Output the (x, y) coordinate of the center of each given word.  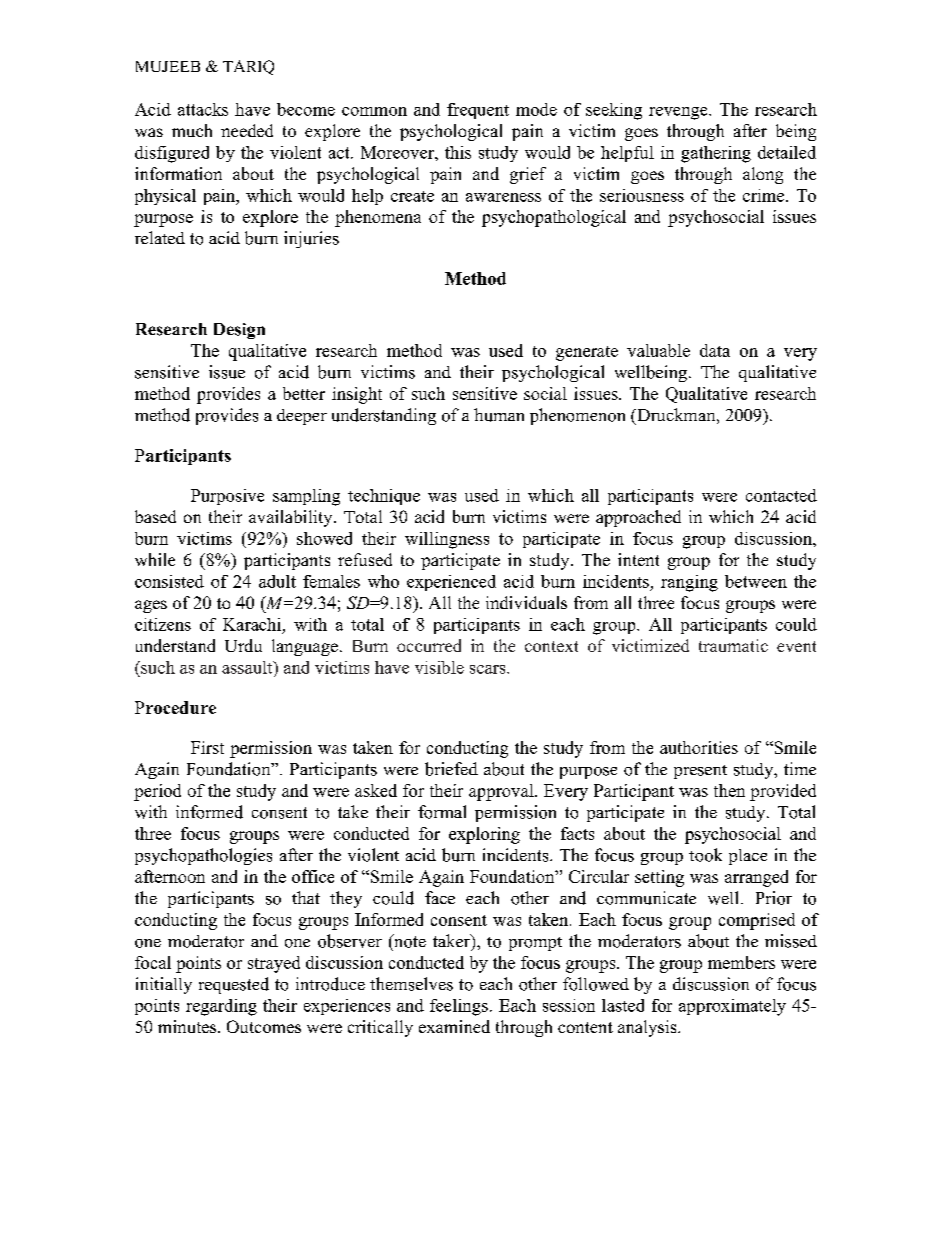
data (715, 350)
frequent (478, 111)
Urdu (243, 645)
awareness (503, 197)
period (157, 792)
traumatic (733, 645)
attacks (203, 109)
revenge (679, 113)
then (729, 790)
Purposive (227, 497)
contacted (781, 495)
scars (489, 669)
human (499, 415)
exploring (484, 835)
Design (239, 331)
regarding (221, 1007)
